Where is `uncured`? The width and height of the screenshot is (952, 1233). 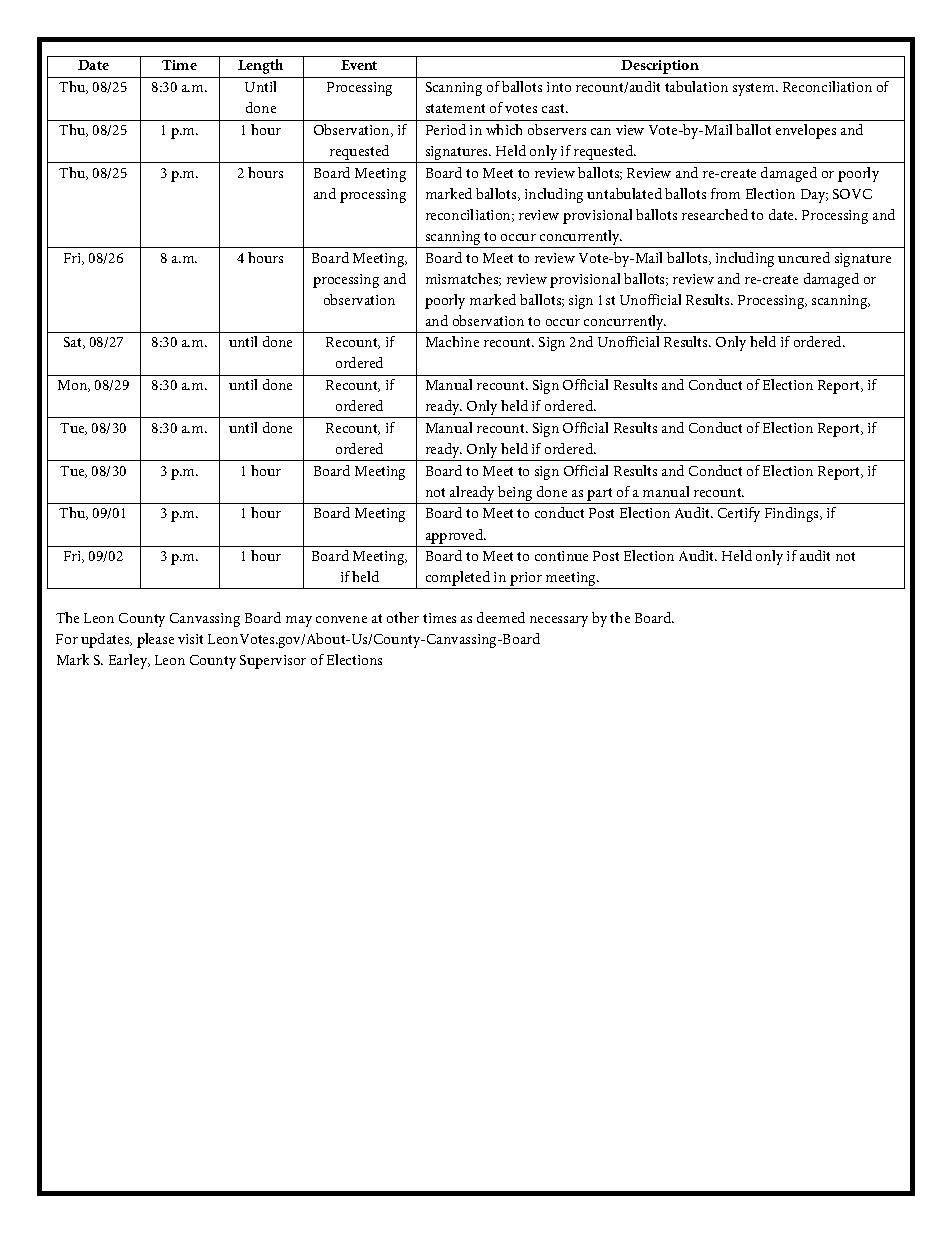 uncured is located at coordinates (804, 257).
